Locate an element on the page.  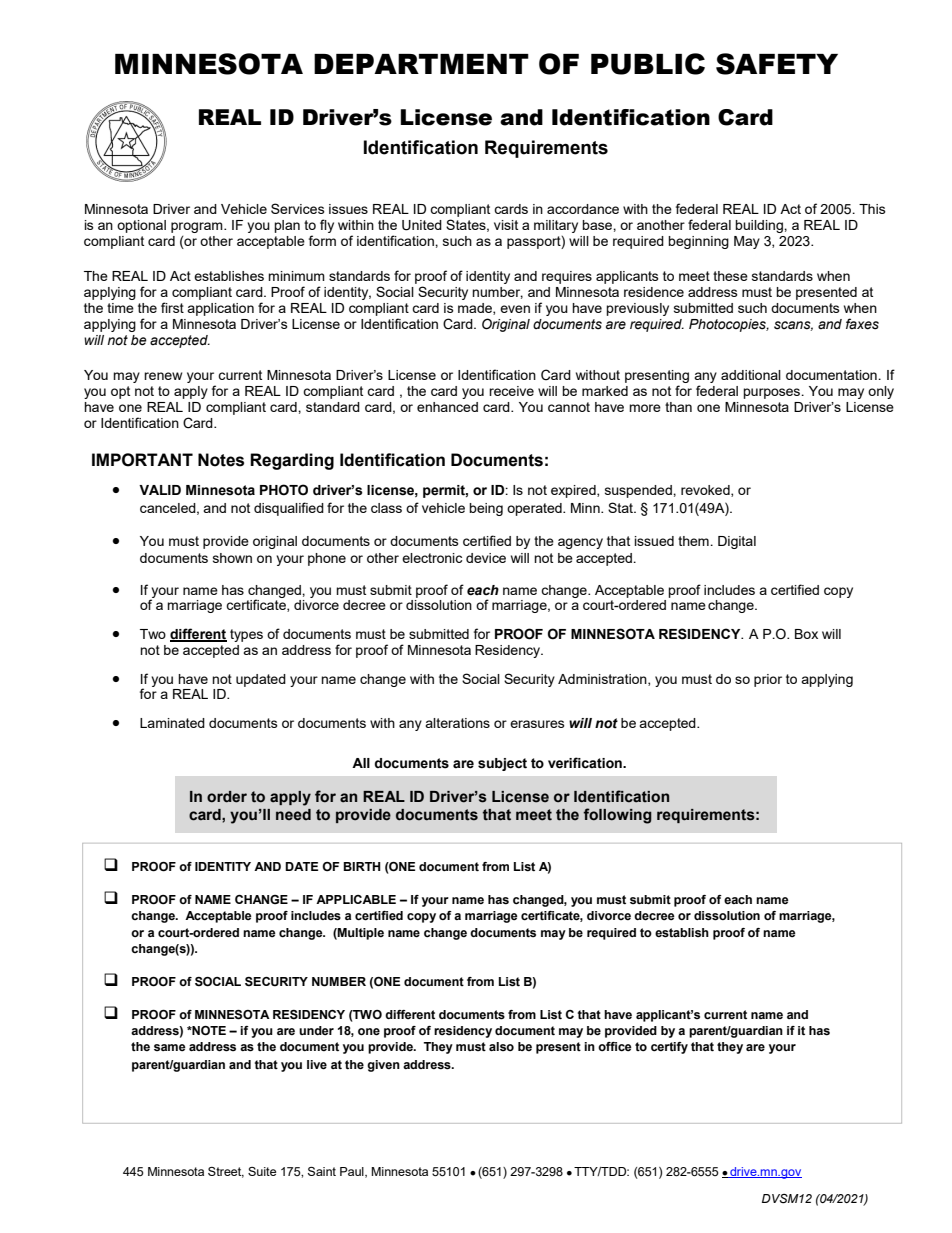
purposes is located at coordinates (773, 393).
